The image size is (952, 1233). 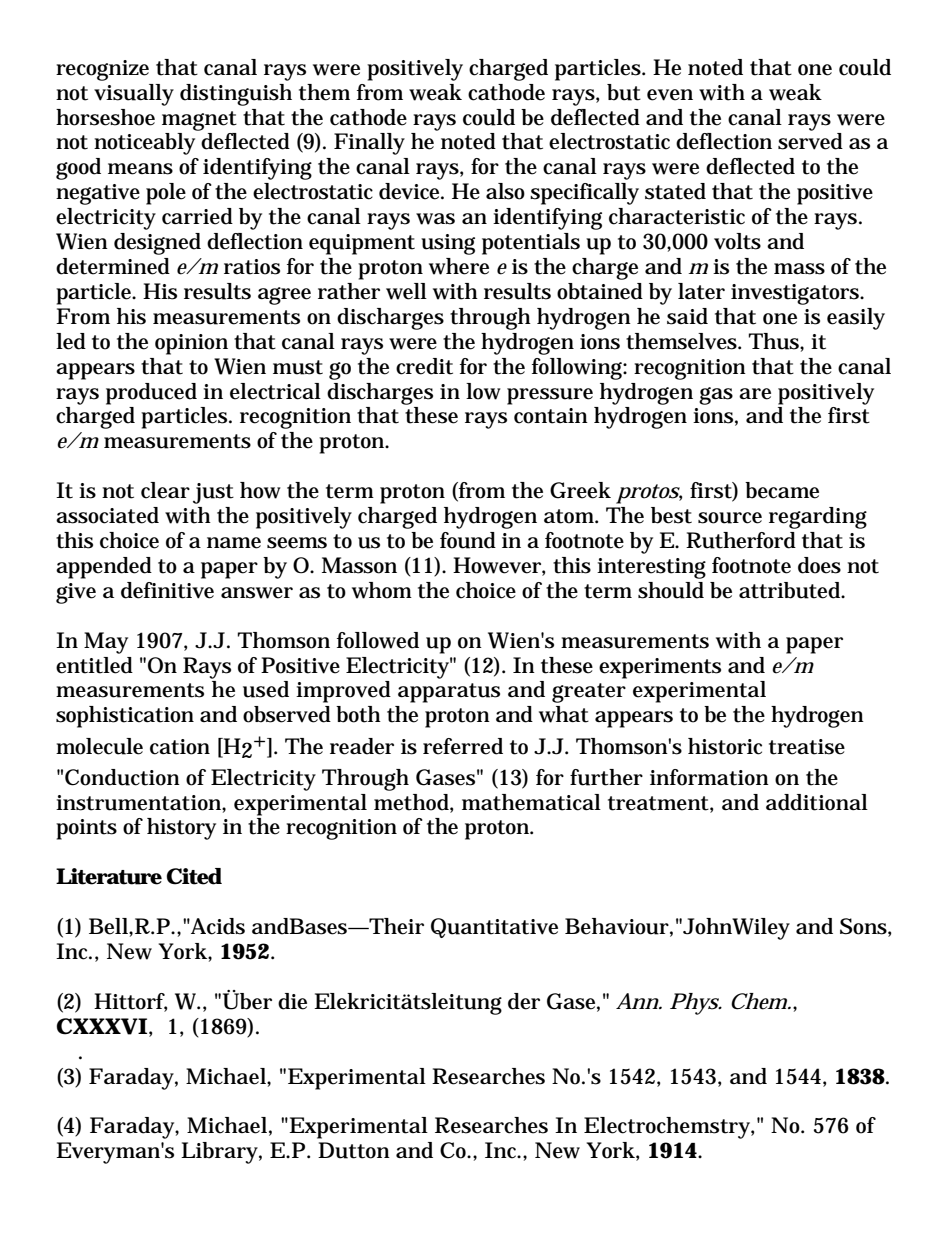 I want to click on Conduction, so click(x=122, y=777).
